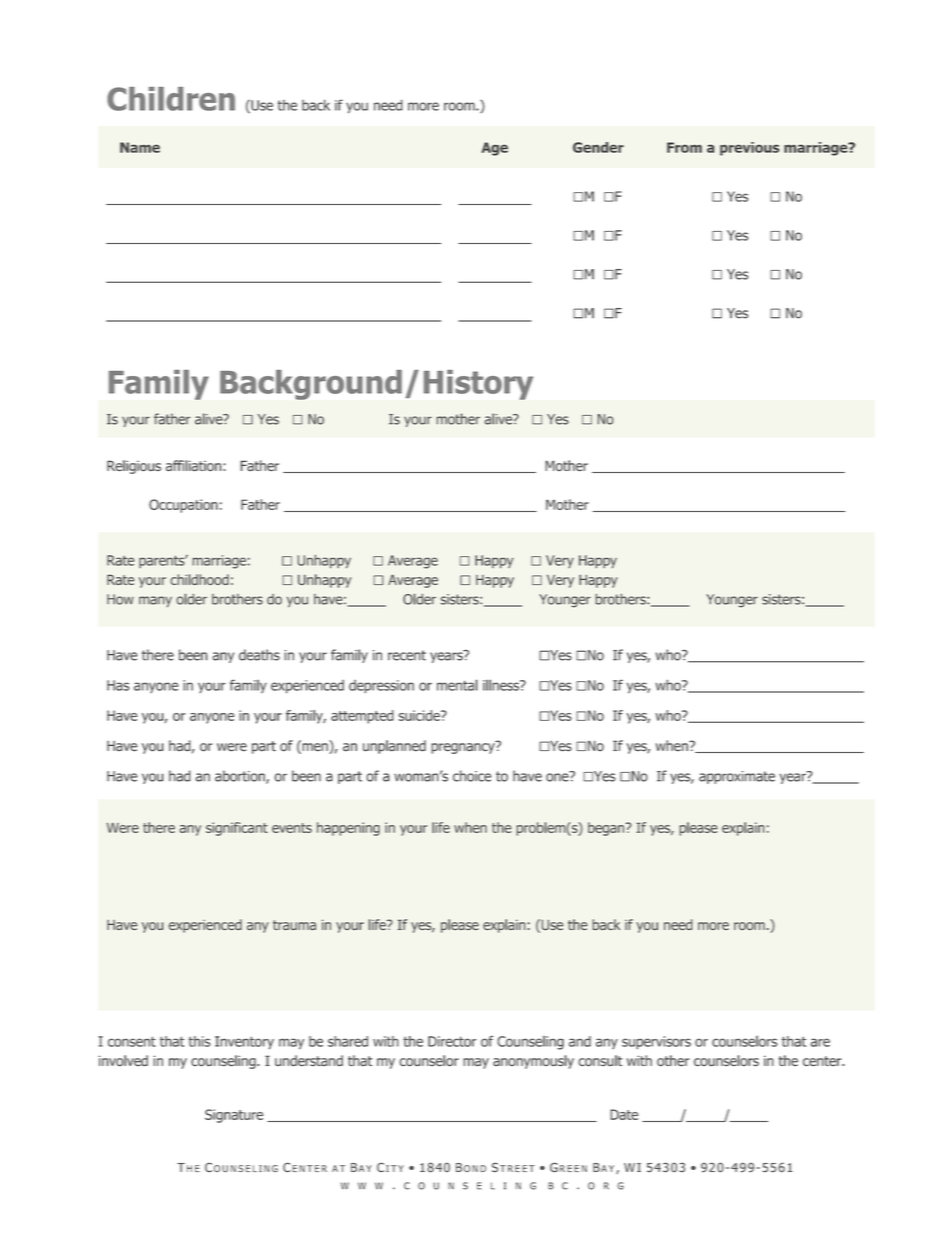  What do you see at coordinates (199, 579) in the screenshot?
I see `childhood` at bounding box center [199, 579].
